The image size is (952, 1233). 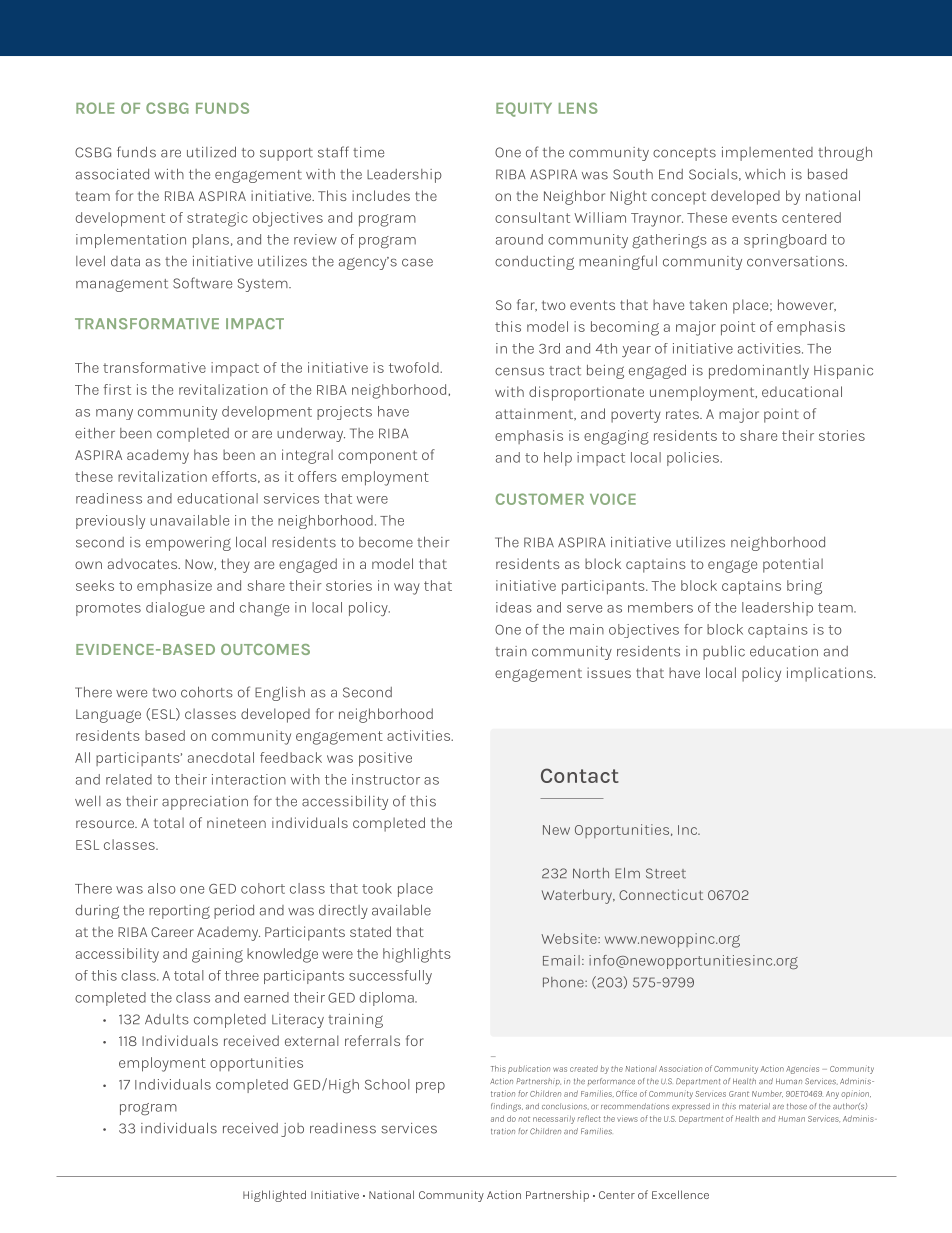 What do you see at coordinates (211, 152) in the page?
I see `utilized` at bounding box center [211, 152].
